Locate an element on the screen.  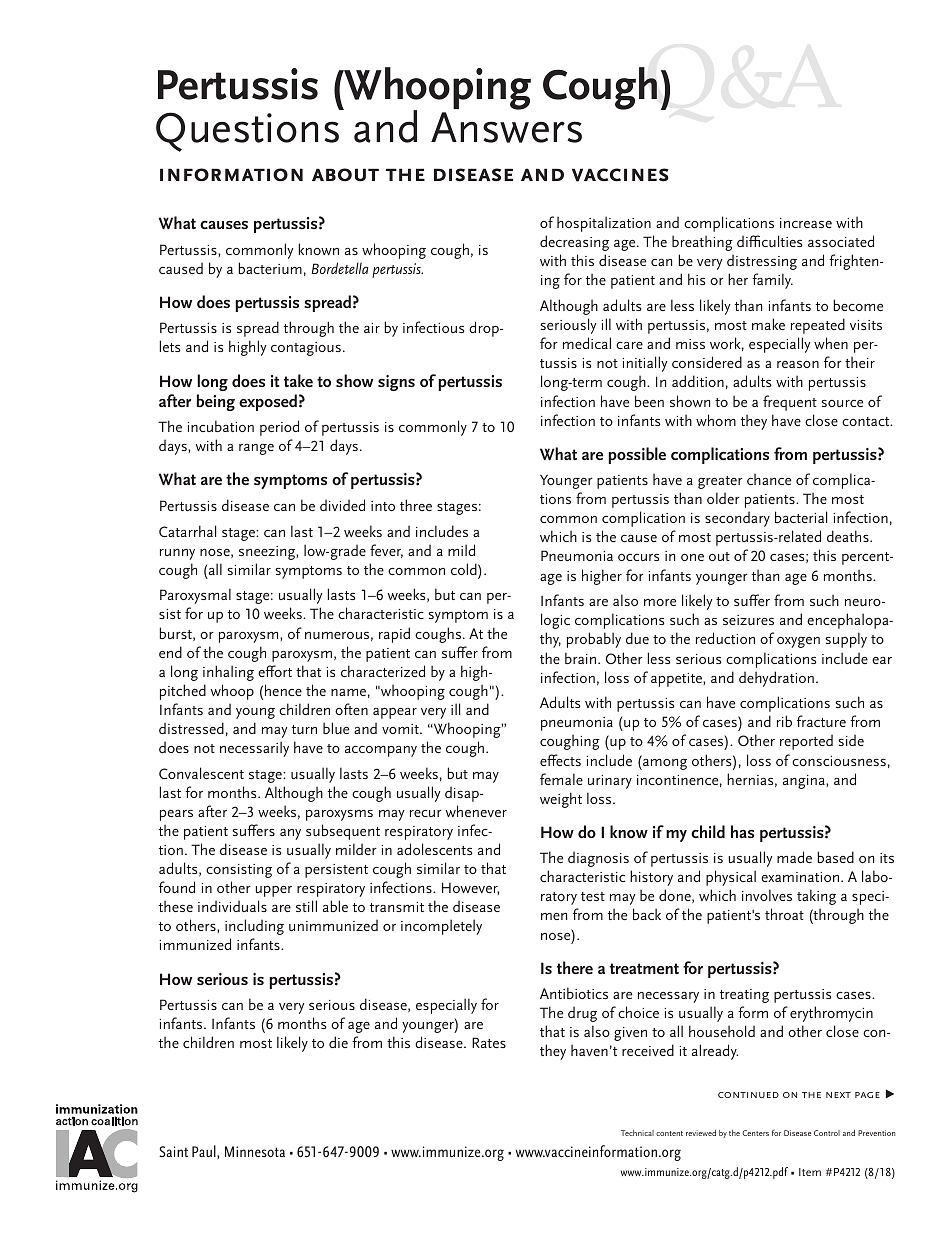
Answers is located at coordinates (506, 127).
